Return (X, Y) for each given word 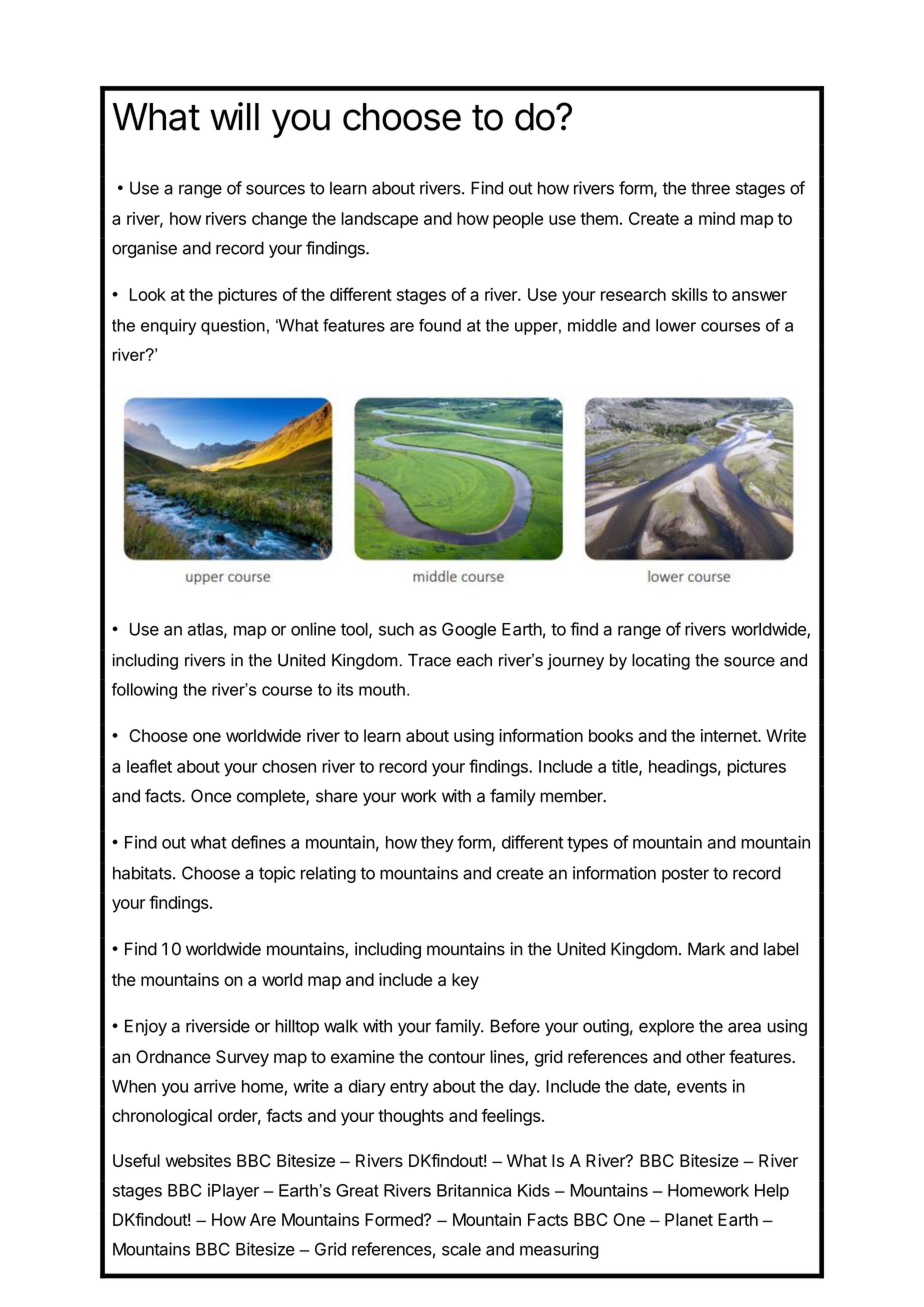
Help (772, 1192)
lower (676, 325)
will (234, 116)
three (710, 188)
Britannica (474, 1190)
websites (198, 1160)
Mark (706, 949)
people (518, 220)
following (144, 691)
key (465, 981)
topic (277, 874)
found (440, 325)
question (233, 327)
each (474, 660)
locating (661, 662)
